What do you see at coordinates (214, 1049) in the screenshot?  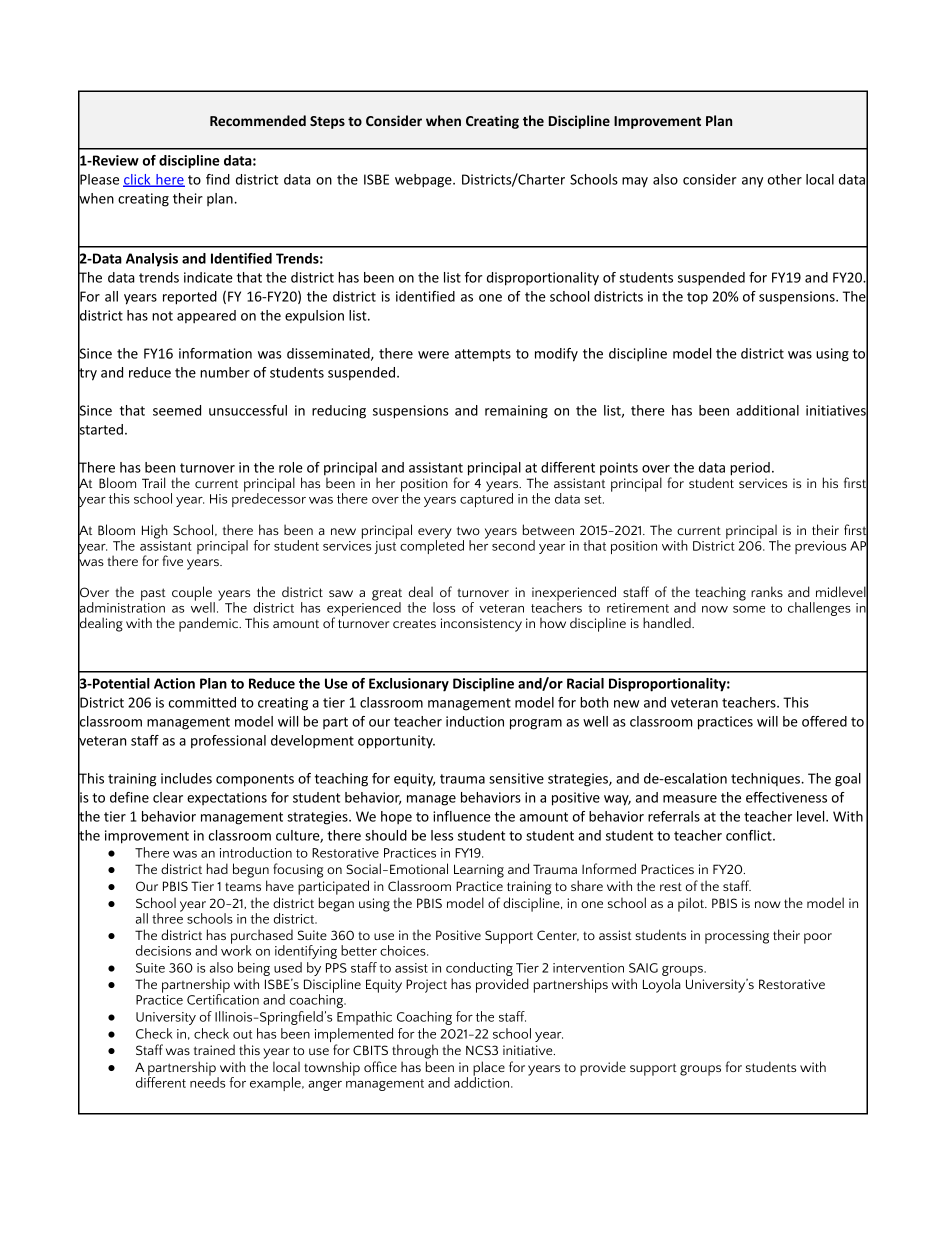 I see `trained` at bounding box center [214, 1049].
